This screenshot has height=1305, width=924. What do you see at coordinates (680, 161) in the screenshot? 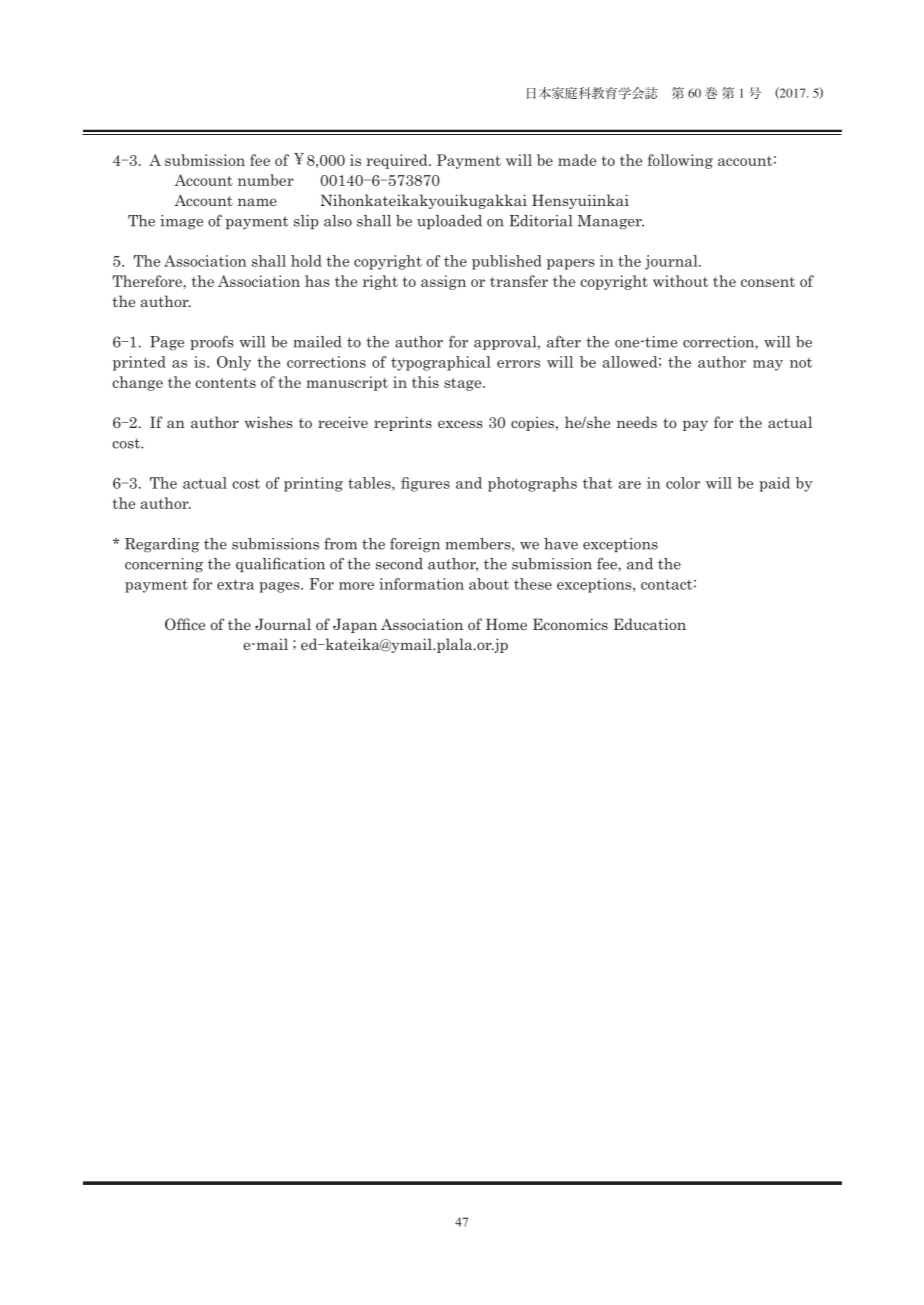
I see `following` at bounding box center [680, 161].
